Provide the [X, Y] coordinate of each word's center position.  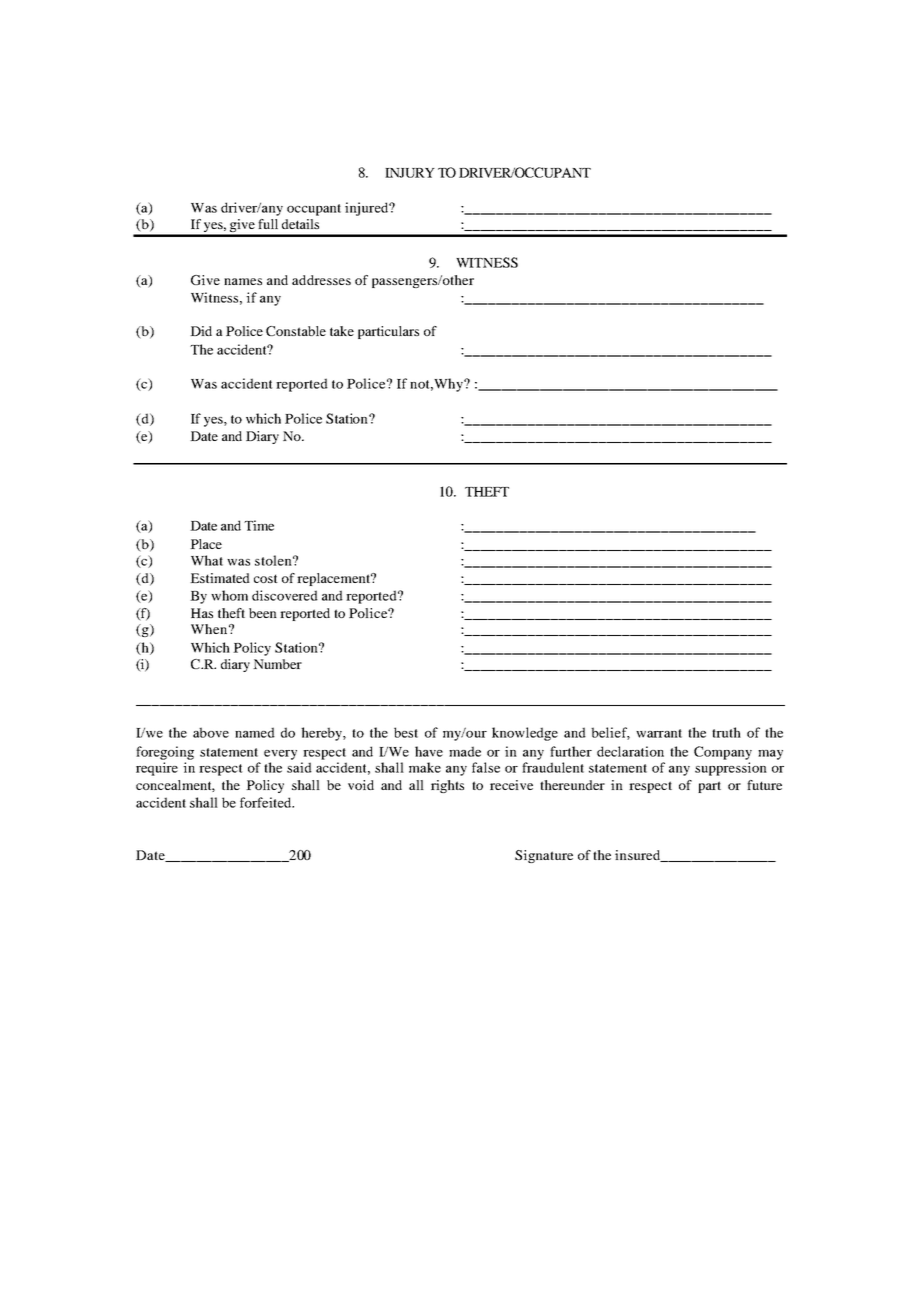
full [268, 224]
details [300, 224]
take [342, 331]
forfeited [267, 802]
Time [259, 525]
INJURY [410, 173]
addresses [321, 280]
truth [726, 732]
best [406, 732]
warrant [659, 733]
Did [201, 331]
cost [266, 578]
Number [277, 664]
